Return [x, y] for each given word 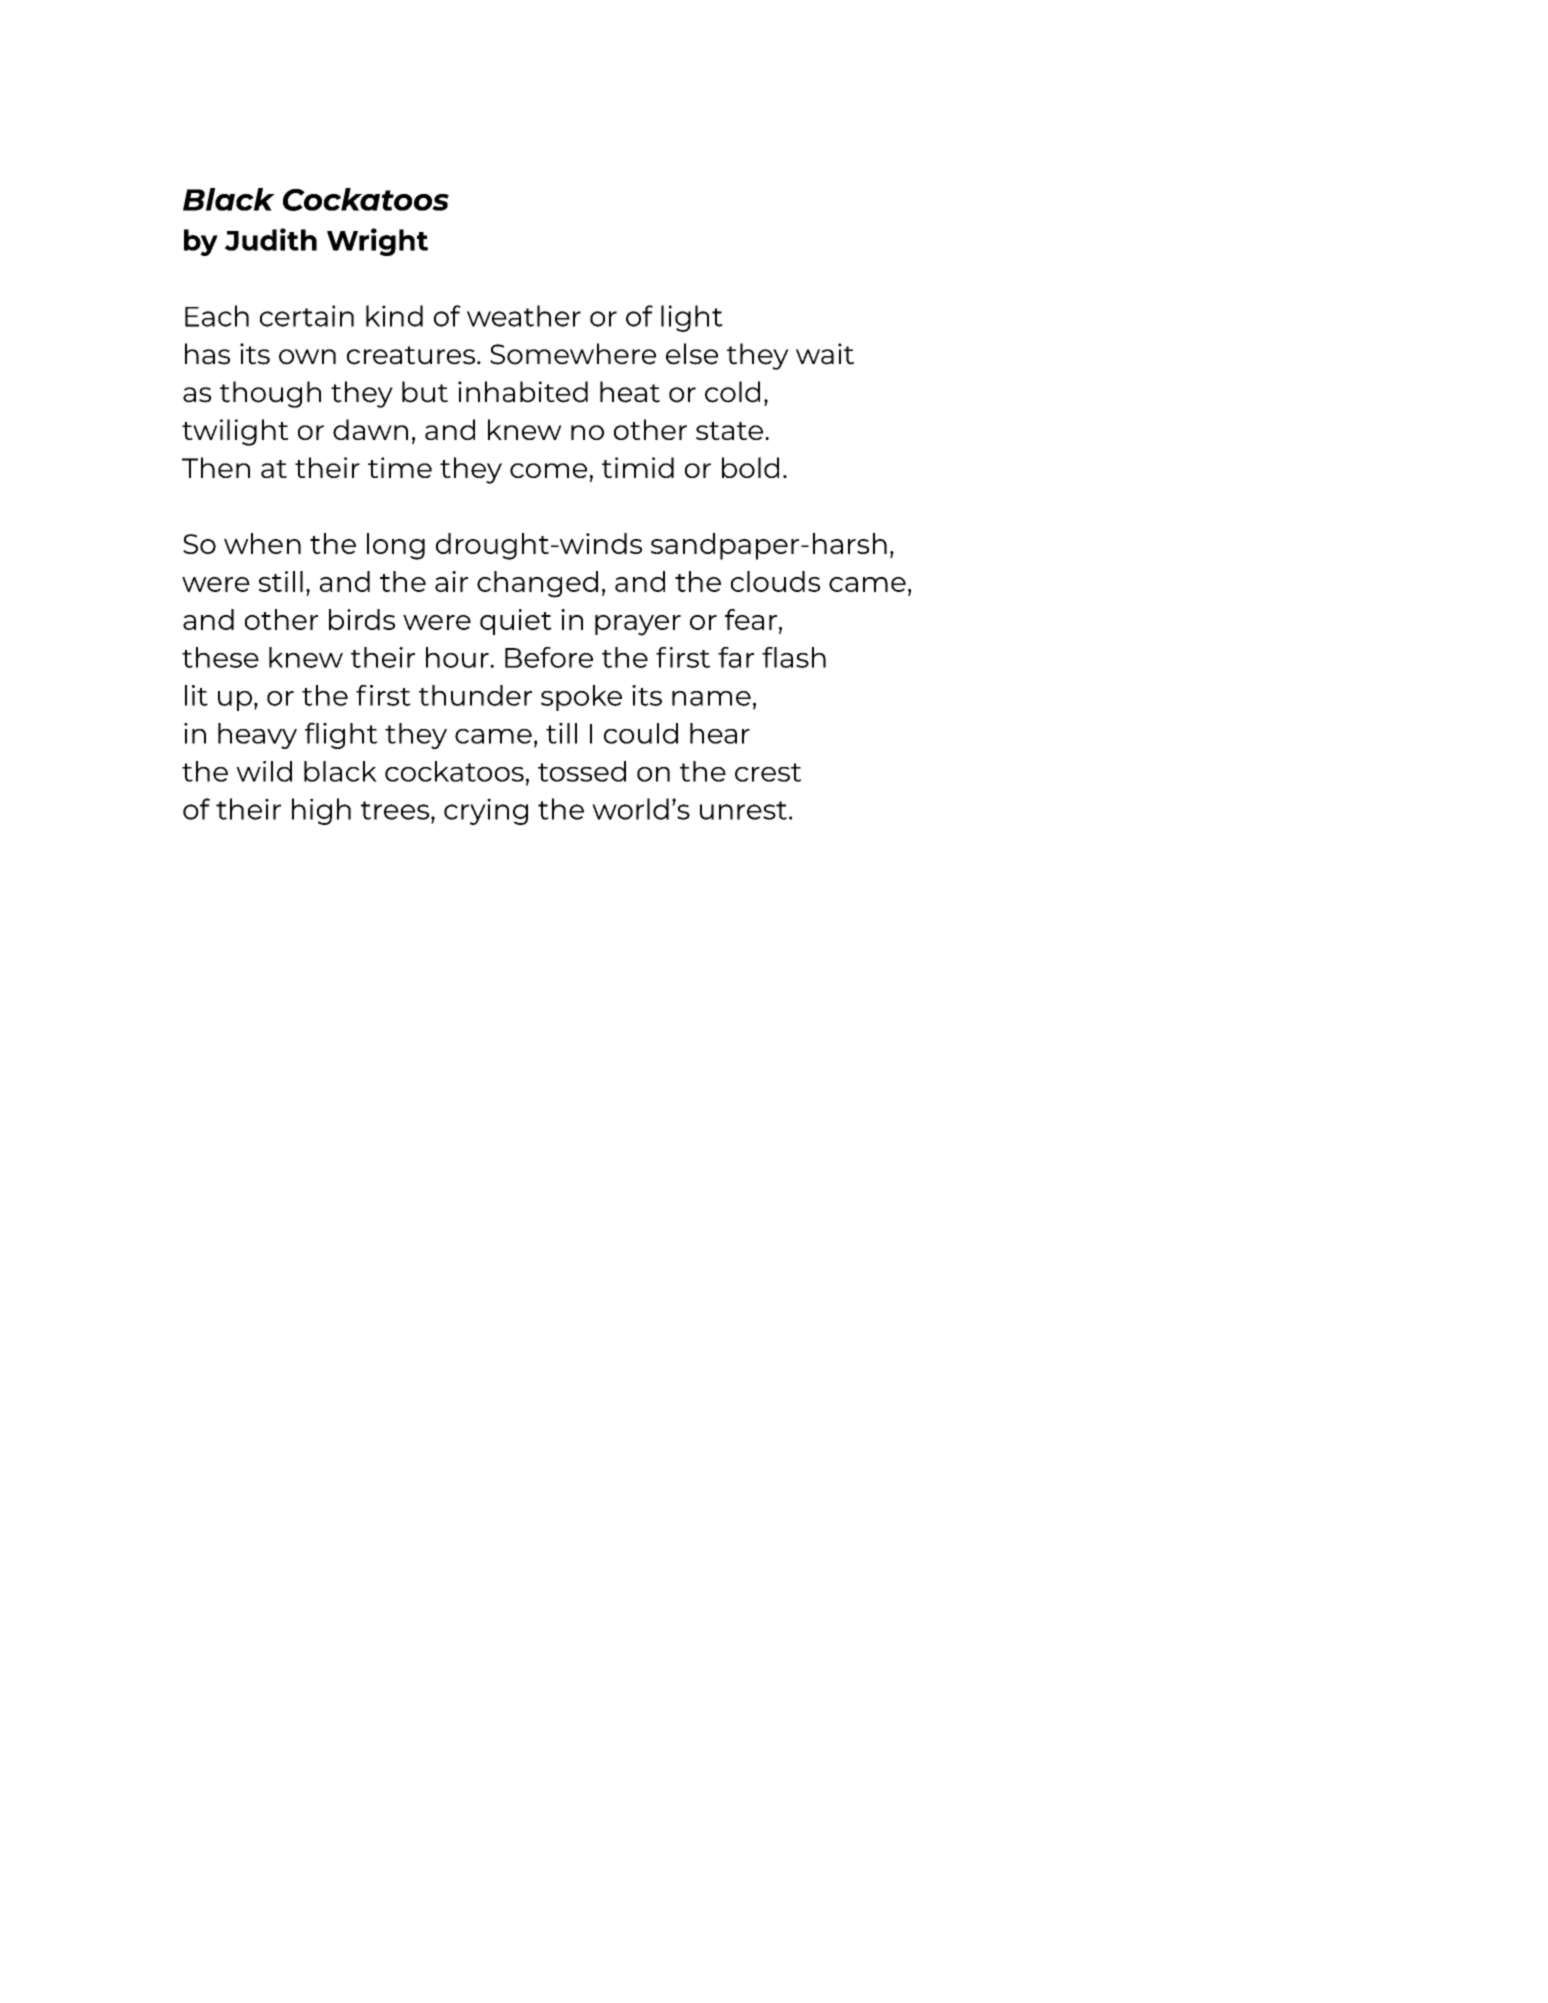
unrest [743, 810]
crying [486, 811]
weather [524, 316]
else [692, 354]
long [396, 546]
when [262, 543]
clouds [775, 581]
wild [264, 771]
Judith [271, 239]
